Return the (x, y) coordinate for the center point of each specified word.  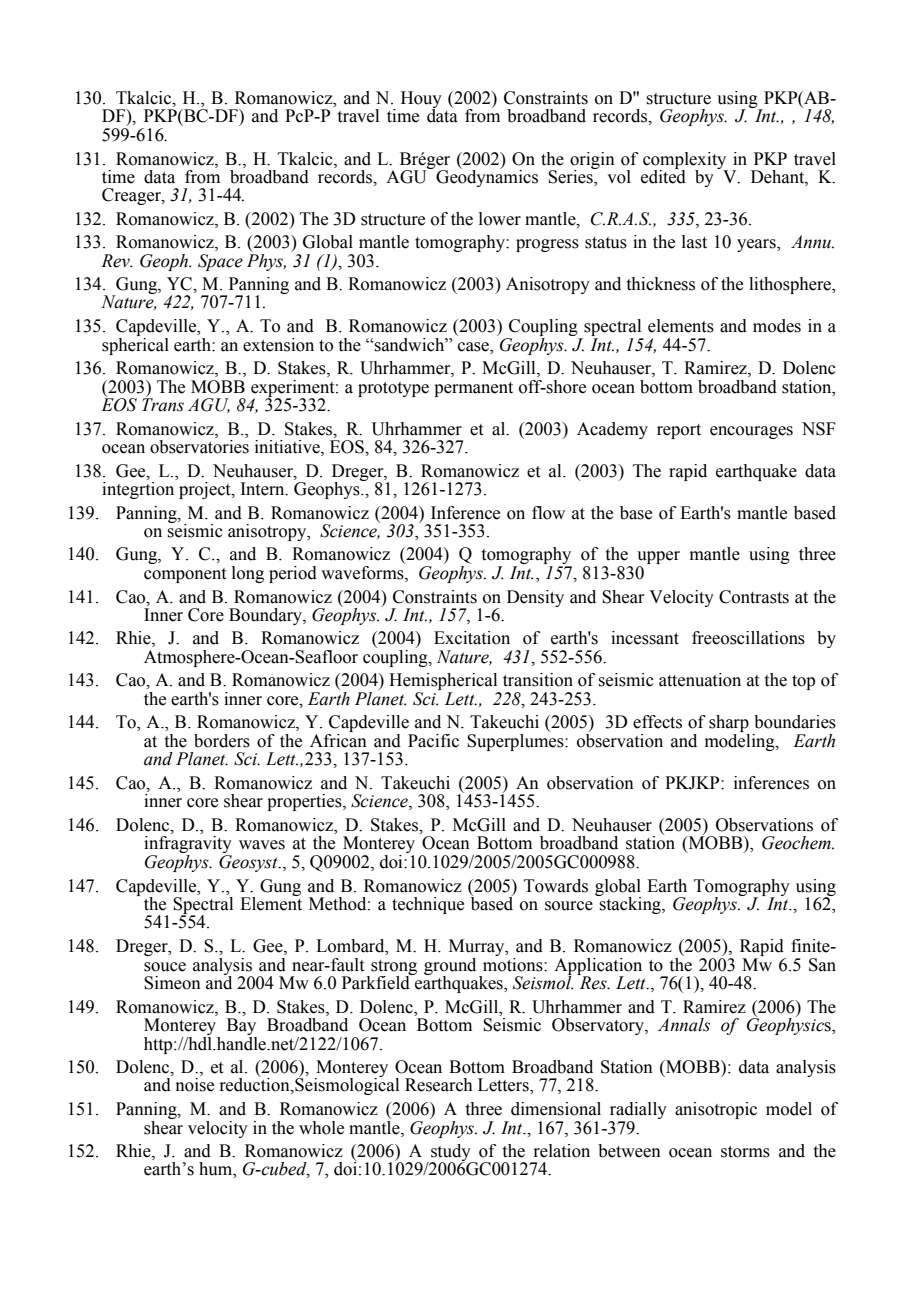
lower (500, 219)
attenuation (700, 680)
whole (321, 1128)
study (451, 1153)
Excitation (472, 638)
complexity (685, 161)
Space (220, 262)
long (248, 574)
